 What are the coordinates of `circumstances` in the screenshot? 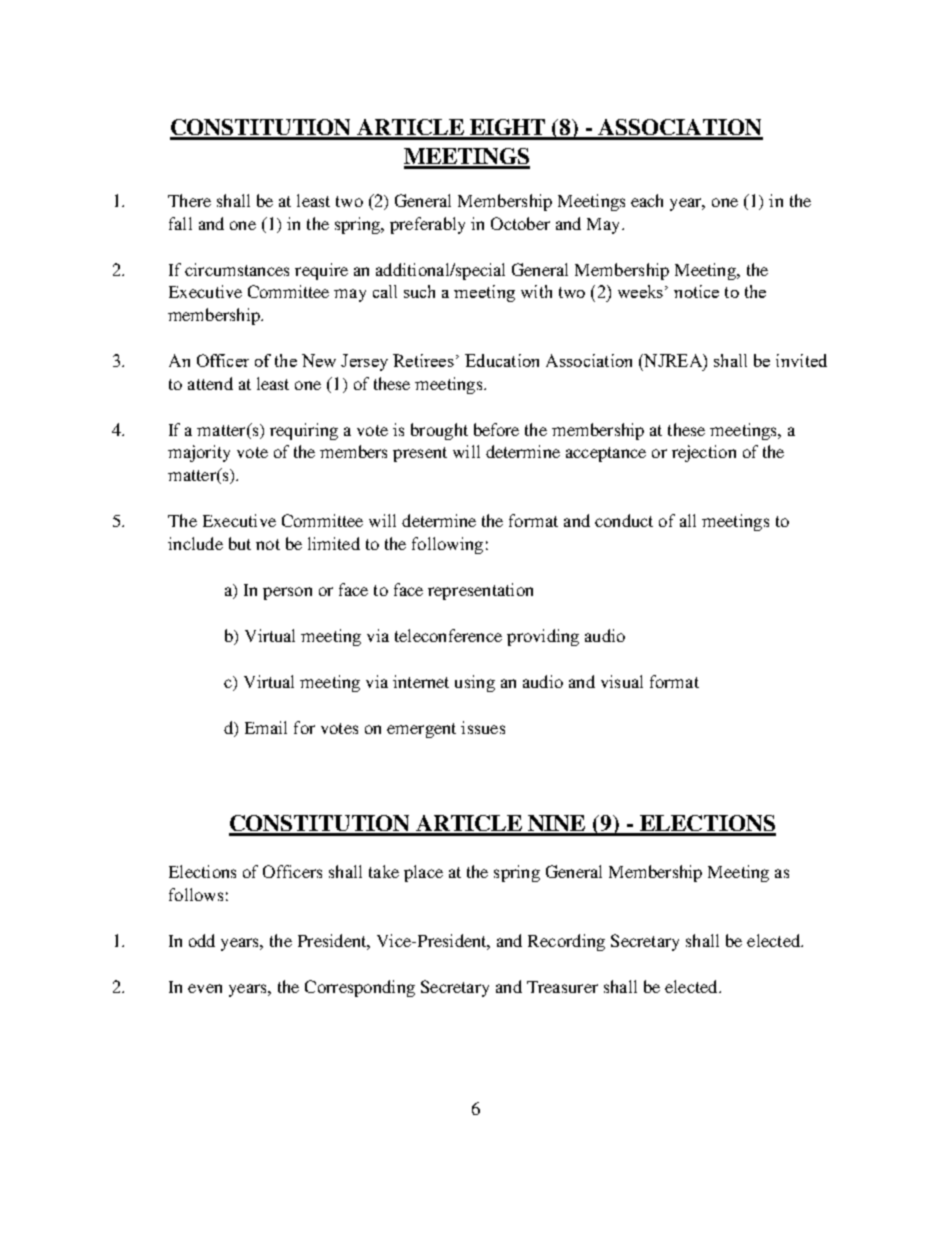 It's located at (237, 269).
